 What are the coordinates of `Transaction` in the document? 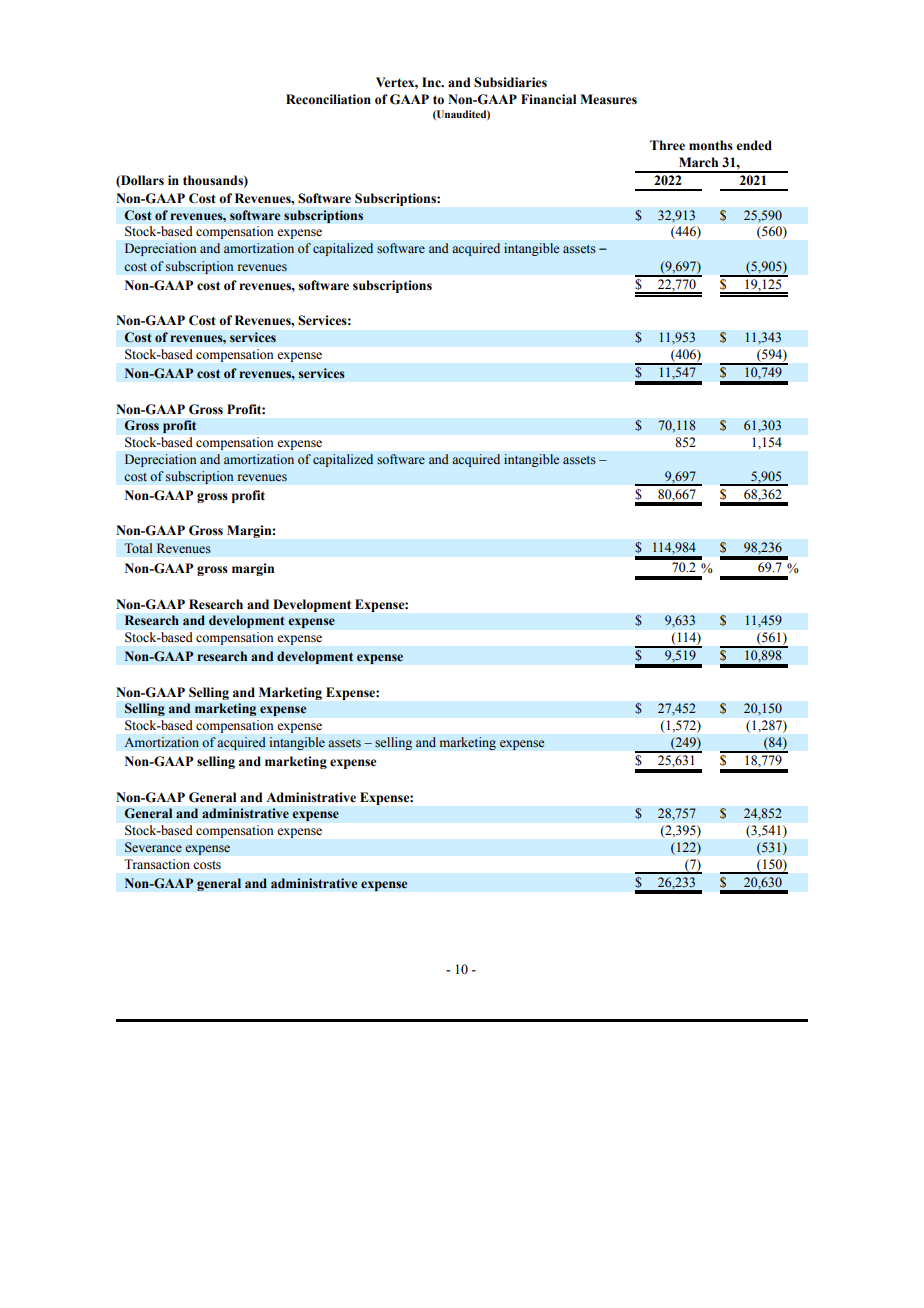 It's located at (157, 864).
